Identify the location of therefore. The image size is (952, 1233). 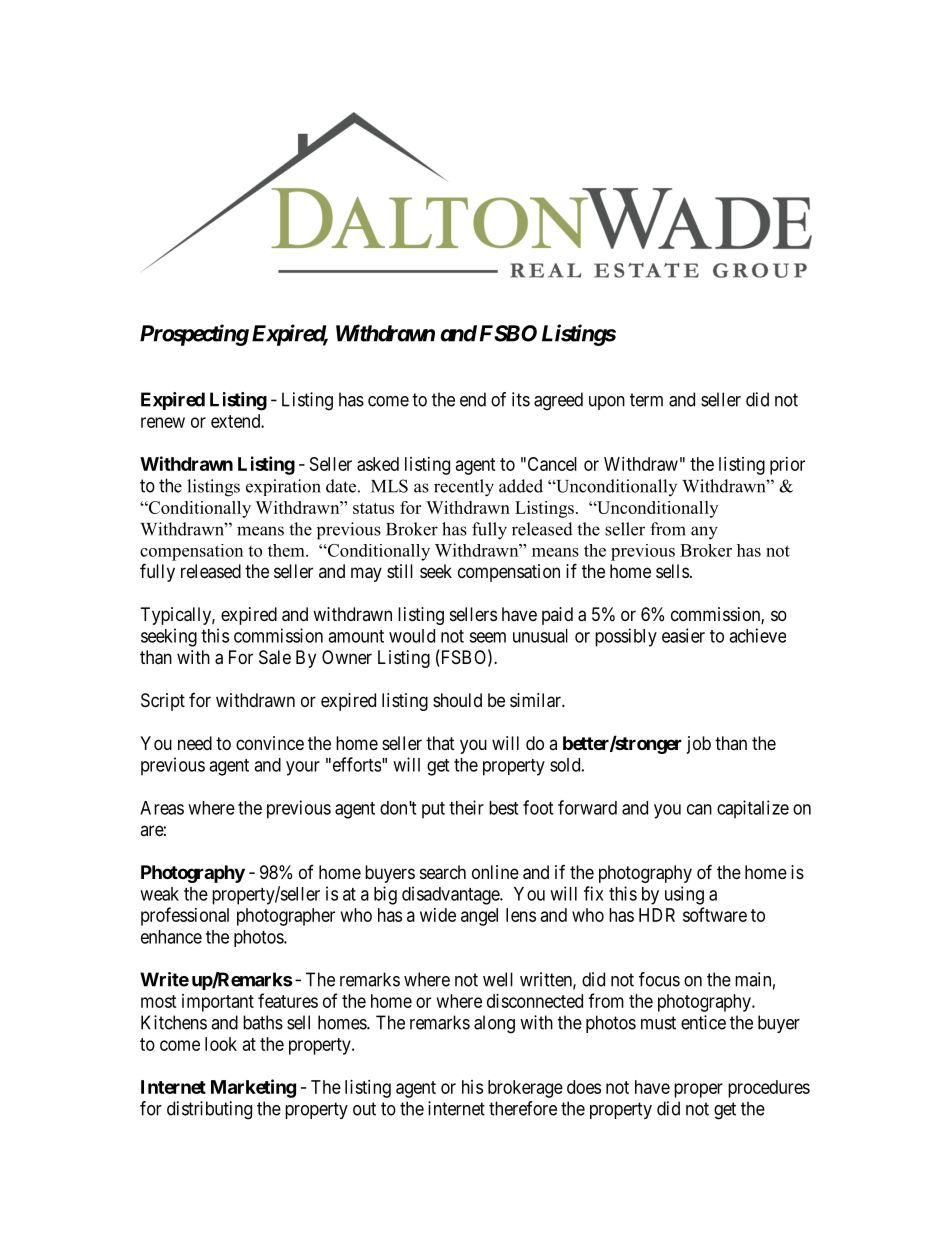
(523, 1108).
